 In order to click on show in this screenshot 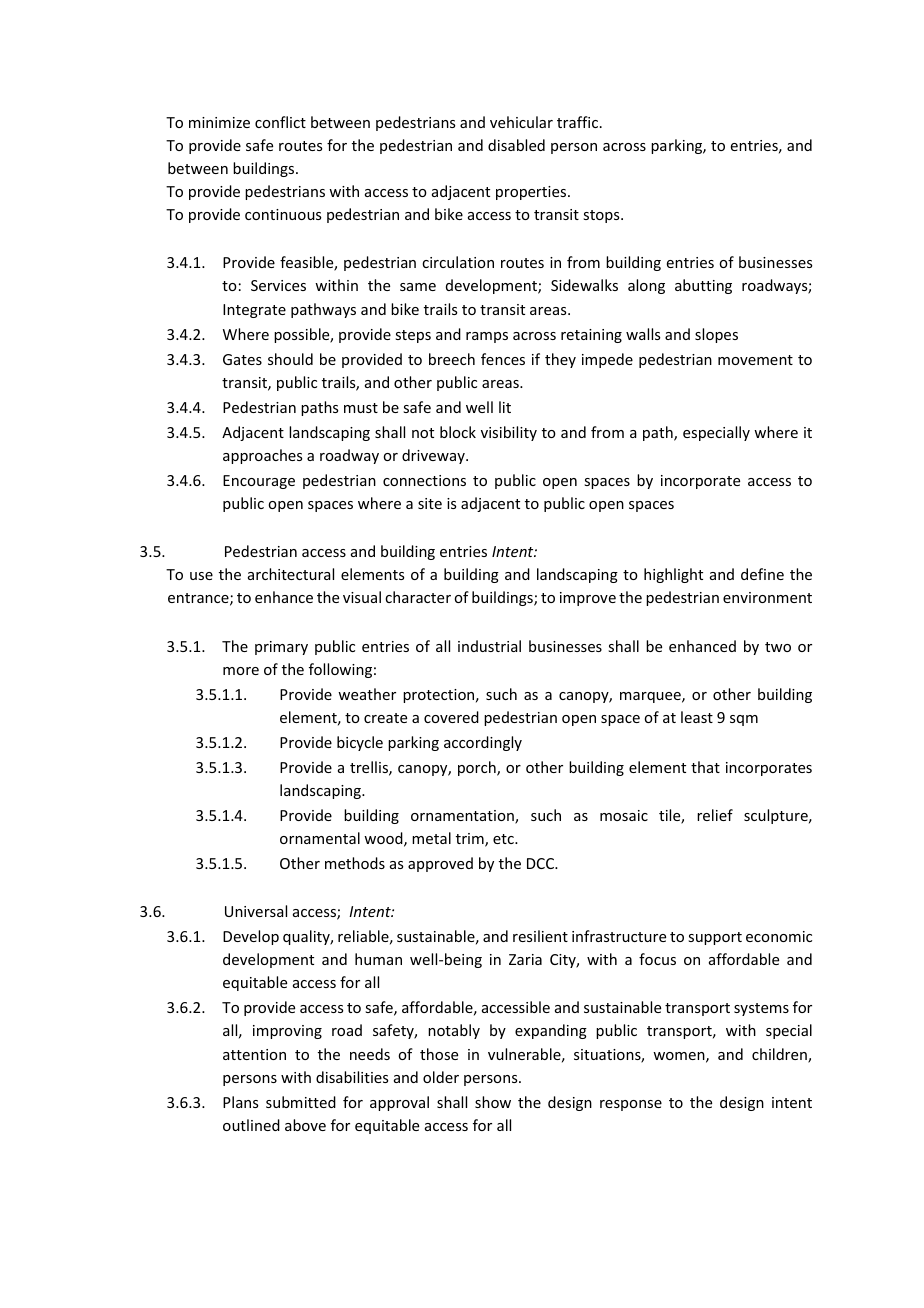, I will do `click(493, 1102)`.
